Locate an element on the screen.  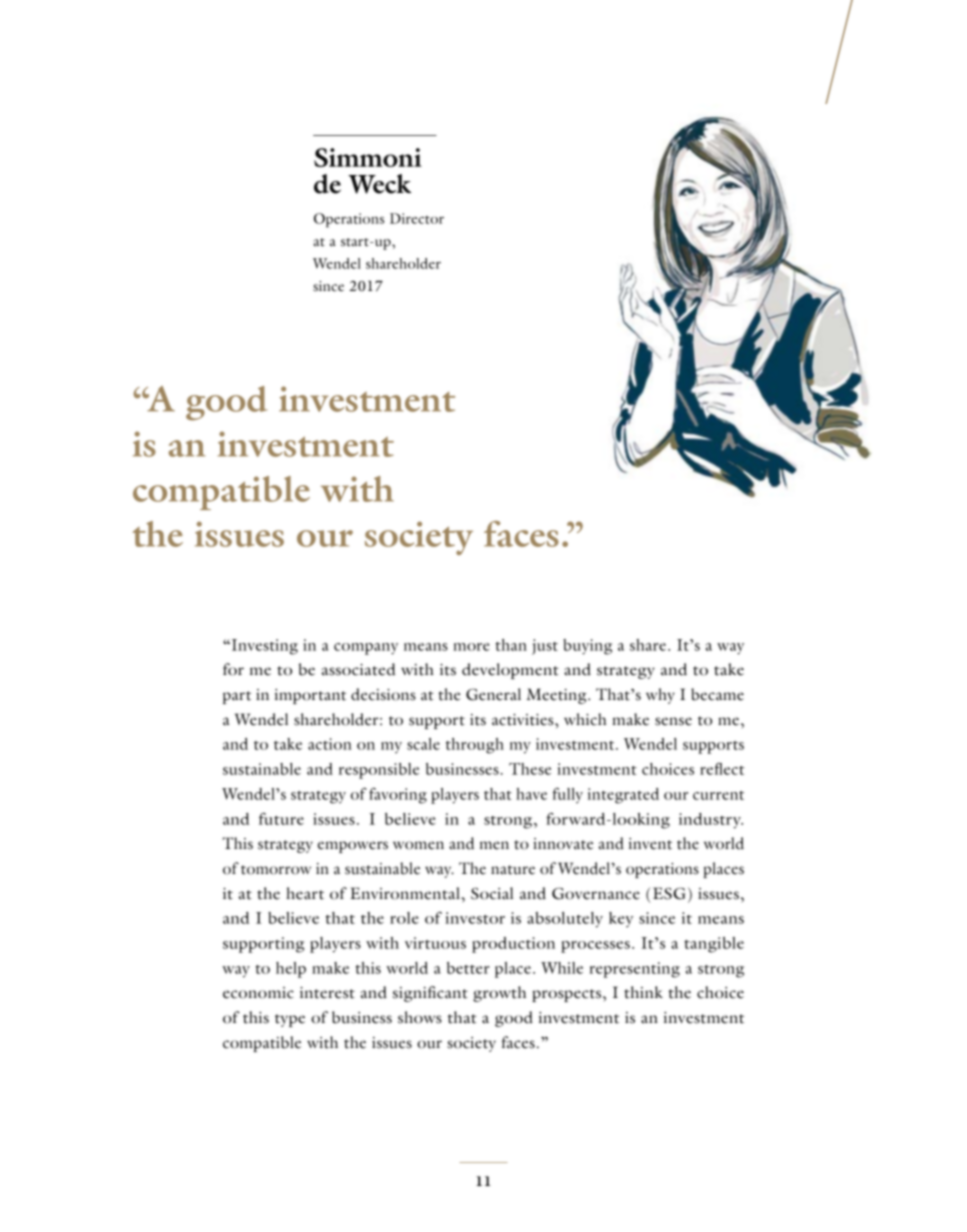
more is located at coordinates (471, 647).
